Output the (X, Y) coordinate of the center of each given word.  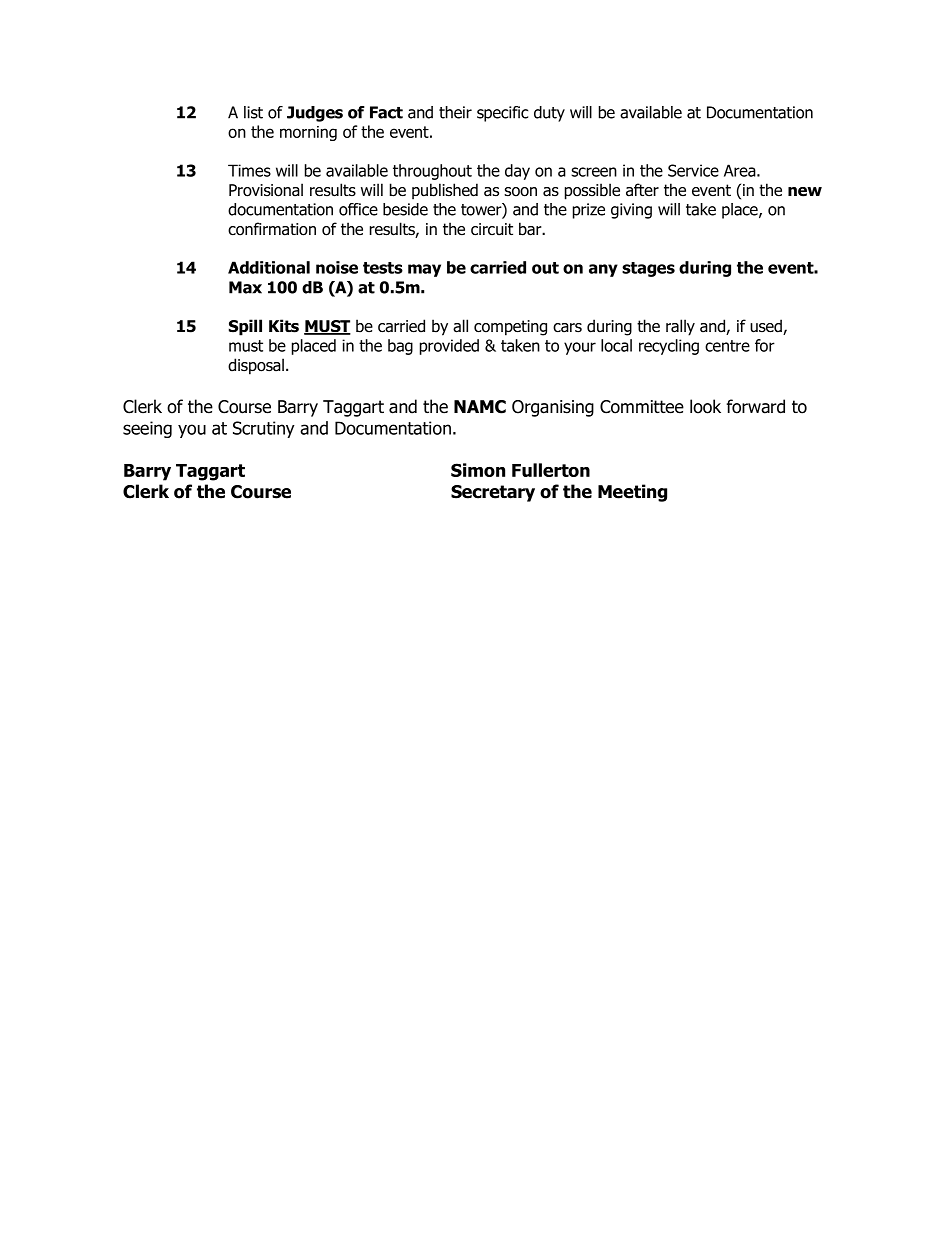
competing (510, 328)
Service (693, 170)
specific (502, 114)
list (253, 112)
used (767, 327)
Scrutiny (264, 429)
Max (245, 287)
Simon (478, 470)
